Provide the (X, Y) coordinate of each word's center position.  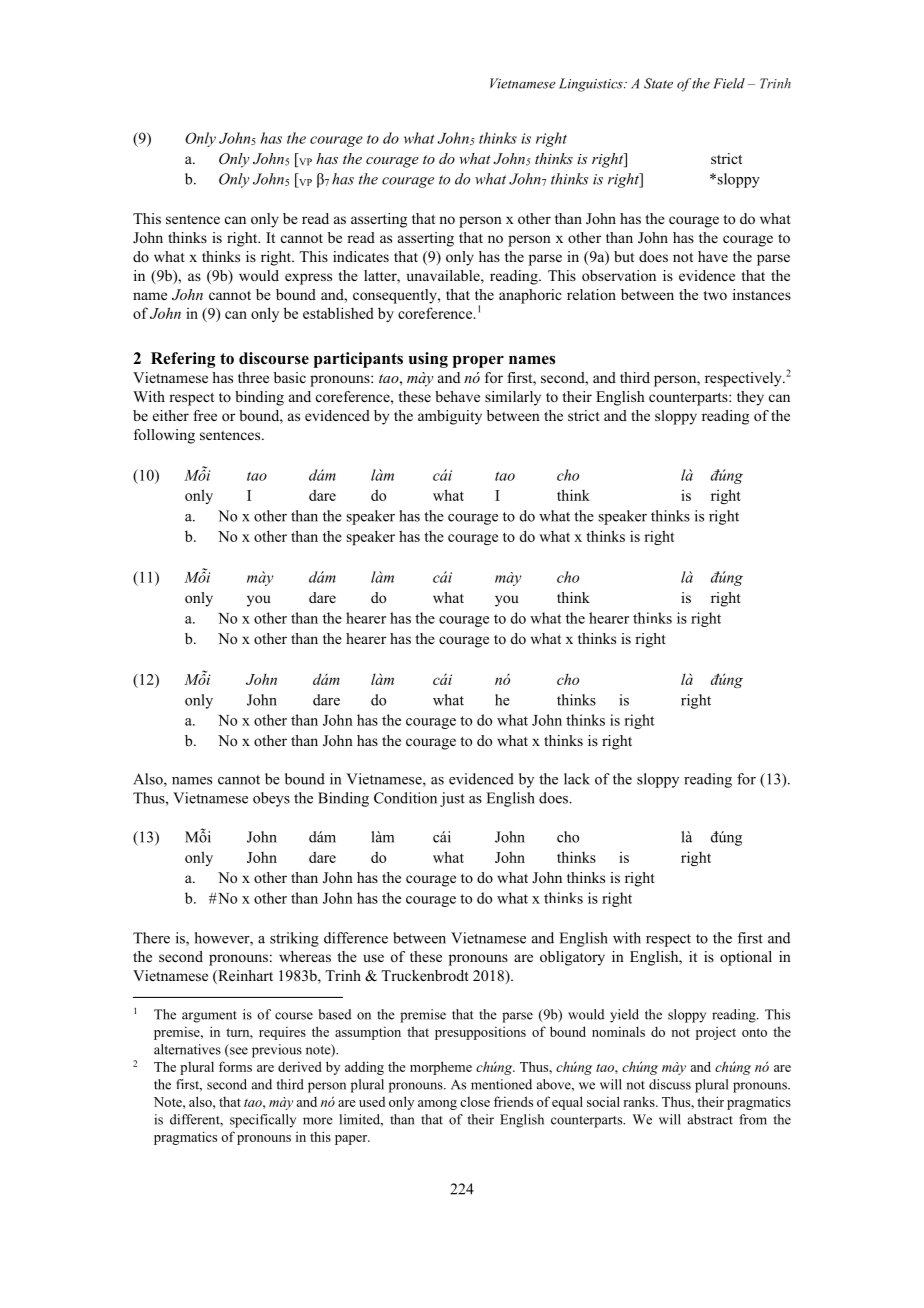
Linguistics (592, 85)
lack (577, 779)
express (308, 279)
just (452, 799)
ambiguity (450, 417)
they (750, 398)
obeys (271, 799)
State (658, 83)
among (437, 1105)
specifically (263, 1121)
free (205, 415)
